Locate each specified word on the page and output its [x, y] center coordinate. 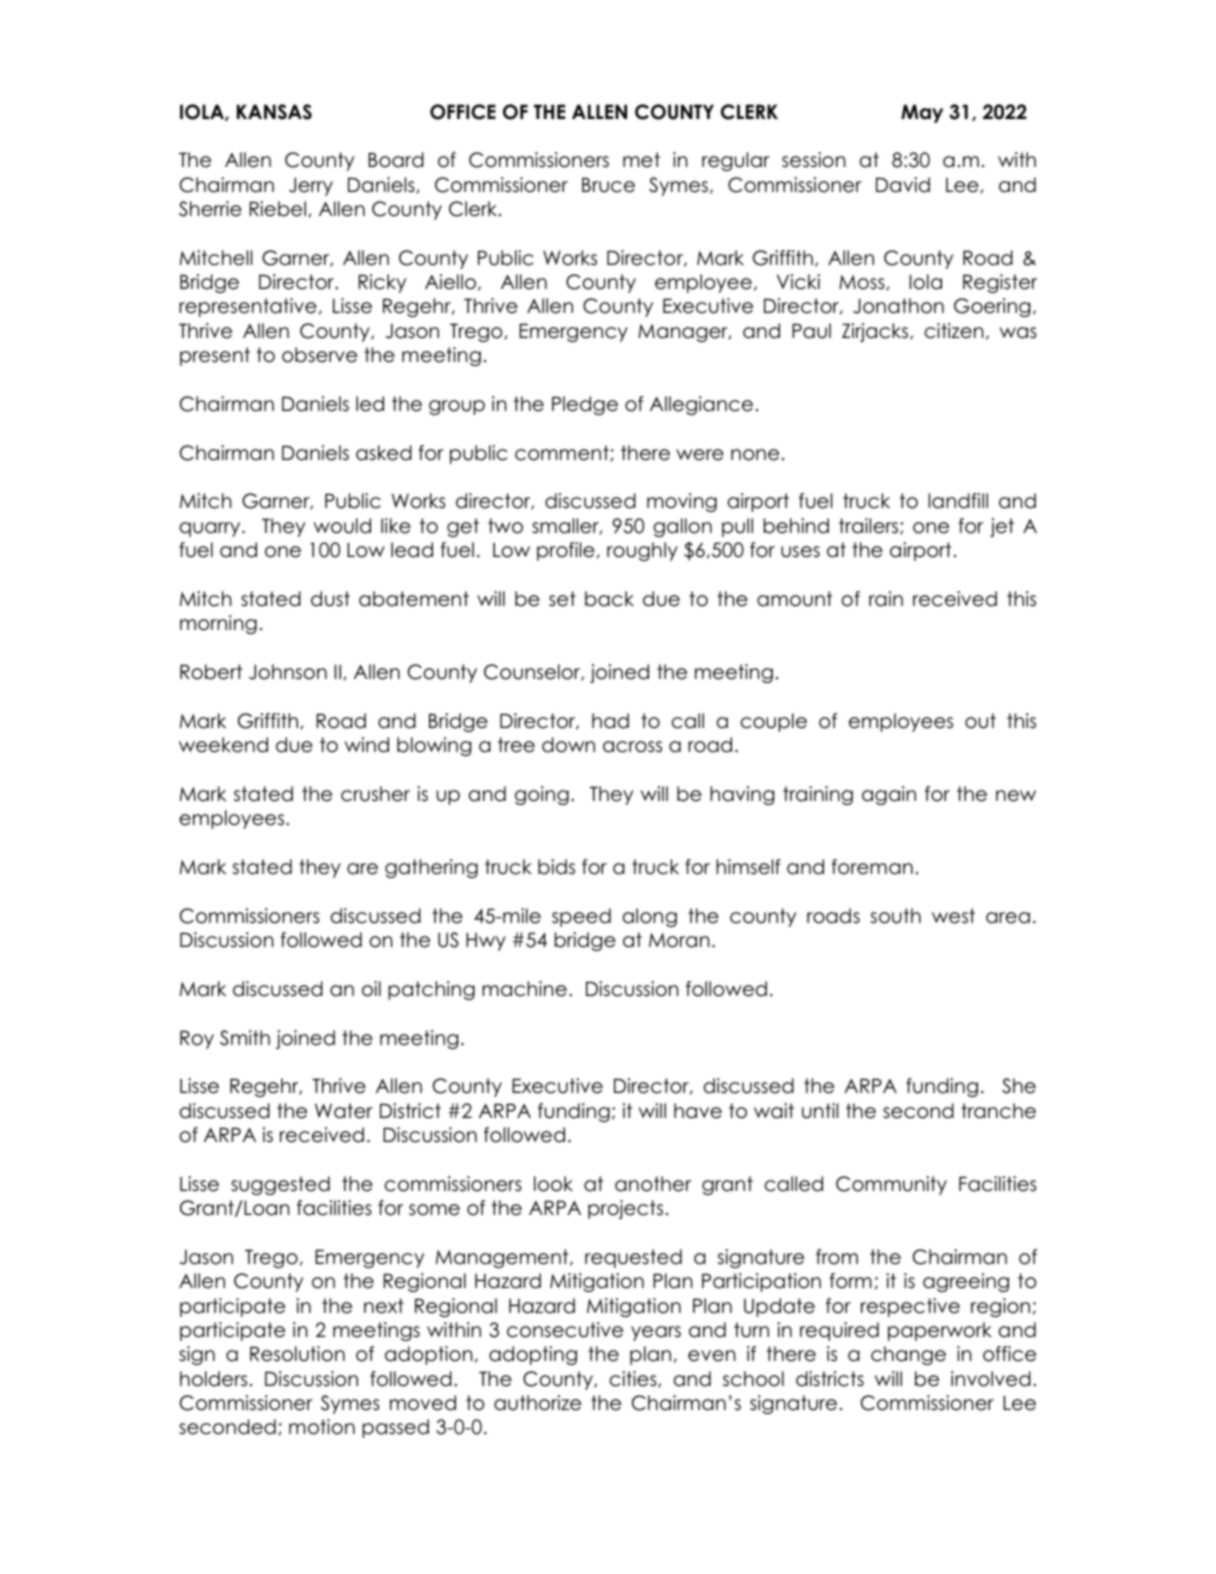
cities [634, 1379]
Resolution [297, 1354]
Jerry [311, 186]
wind [367, 745]
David [903, 185]
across [632, 747]
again [889, 795]
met [641, 160]
